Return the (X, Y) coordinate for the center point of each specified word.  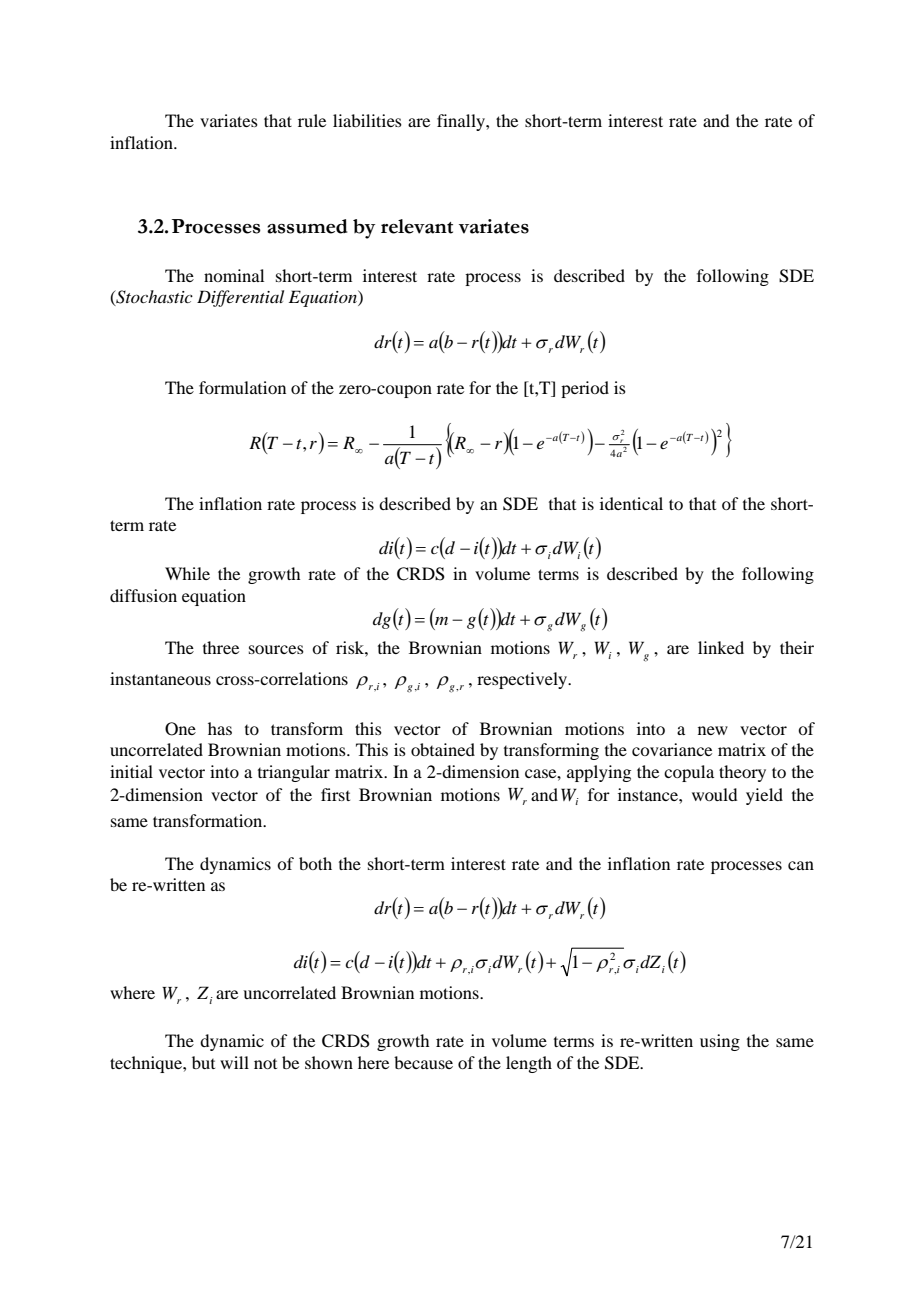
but (203, 1062)
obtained (443, 749)
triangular (294, 773)
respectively (523, 680)
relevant (417, 226)
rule (312, 120)
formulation (242, 387)
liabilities (367, 120)
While (187, 573)
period (585, 389)
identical (631, 503)
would (714, 794)
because (423, 1062)
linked (721, 647)
